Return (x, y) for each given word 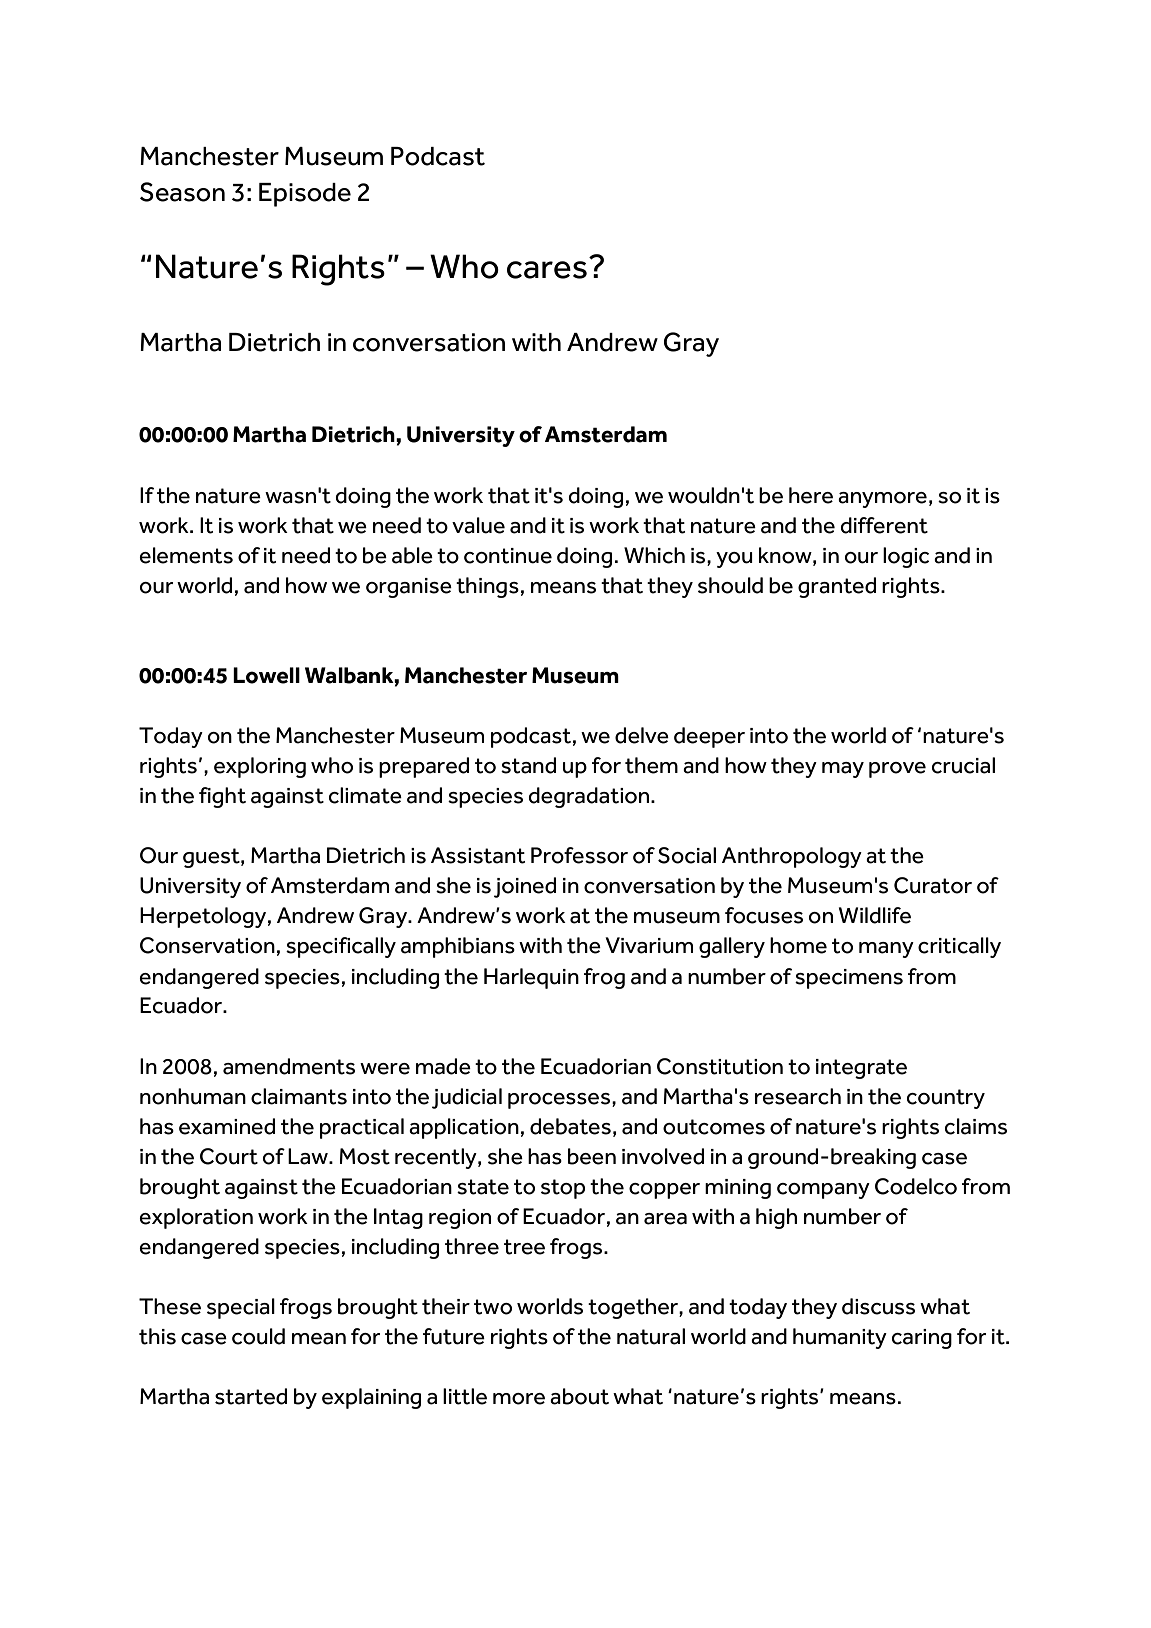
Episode (305, 195)
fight (222, 797)
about (579, 1396)
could (258, 1336)
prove (897, 770)
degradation (588, 797)
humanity (840, 1338)
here (811, 495)
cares (547, 270)
